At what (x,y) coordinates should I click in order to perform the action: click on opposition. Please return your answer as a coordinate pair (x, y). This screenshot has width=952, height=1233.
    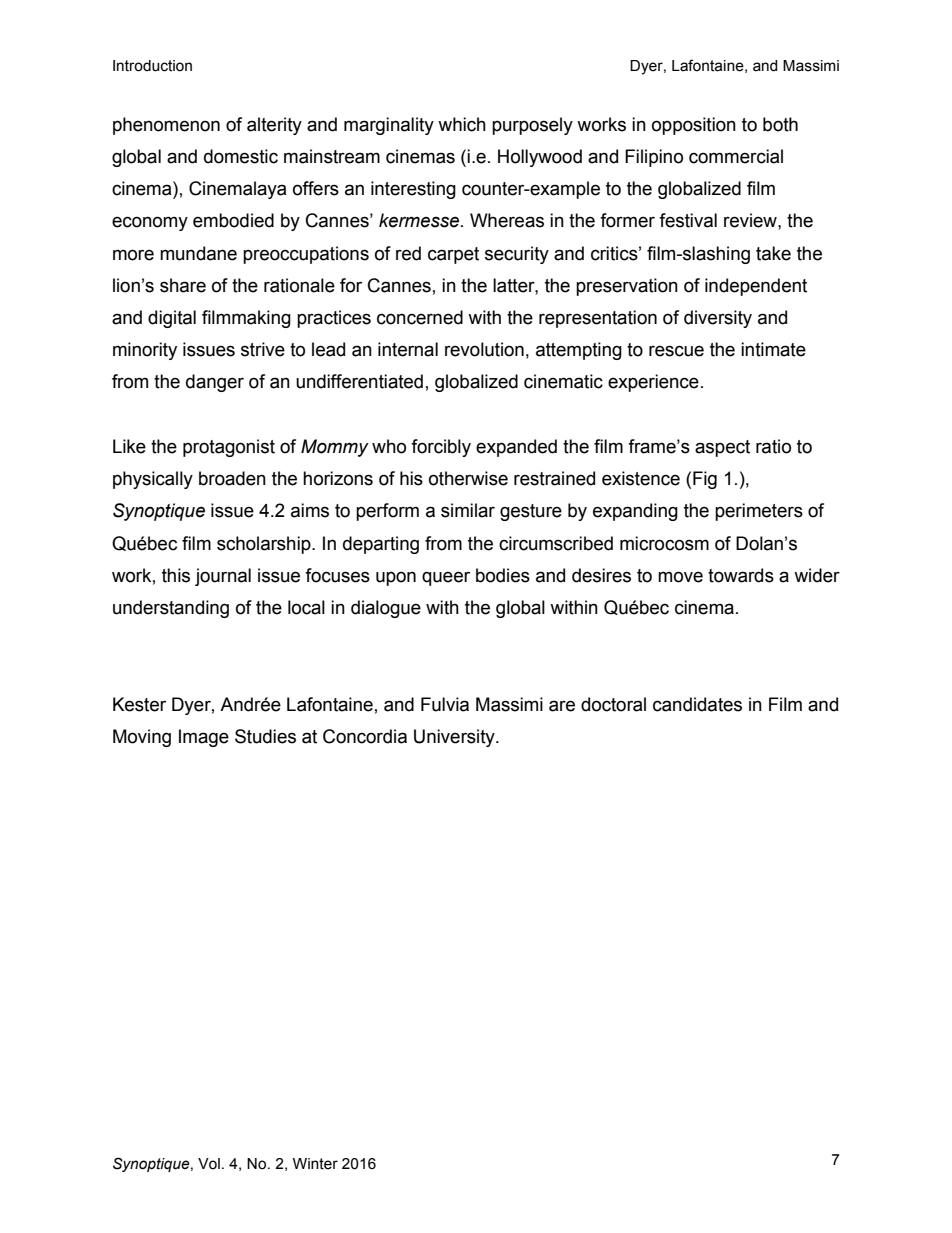
    Looking at the image, I should click on (694, 126).
